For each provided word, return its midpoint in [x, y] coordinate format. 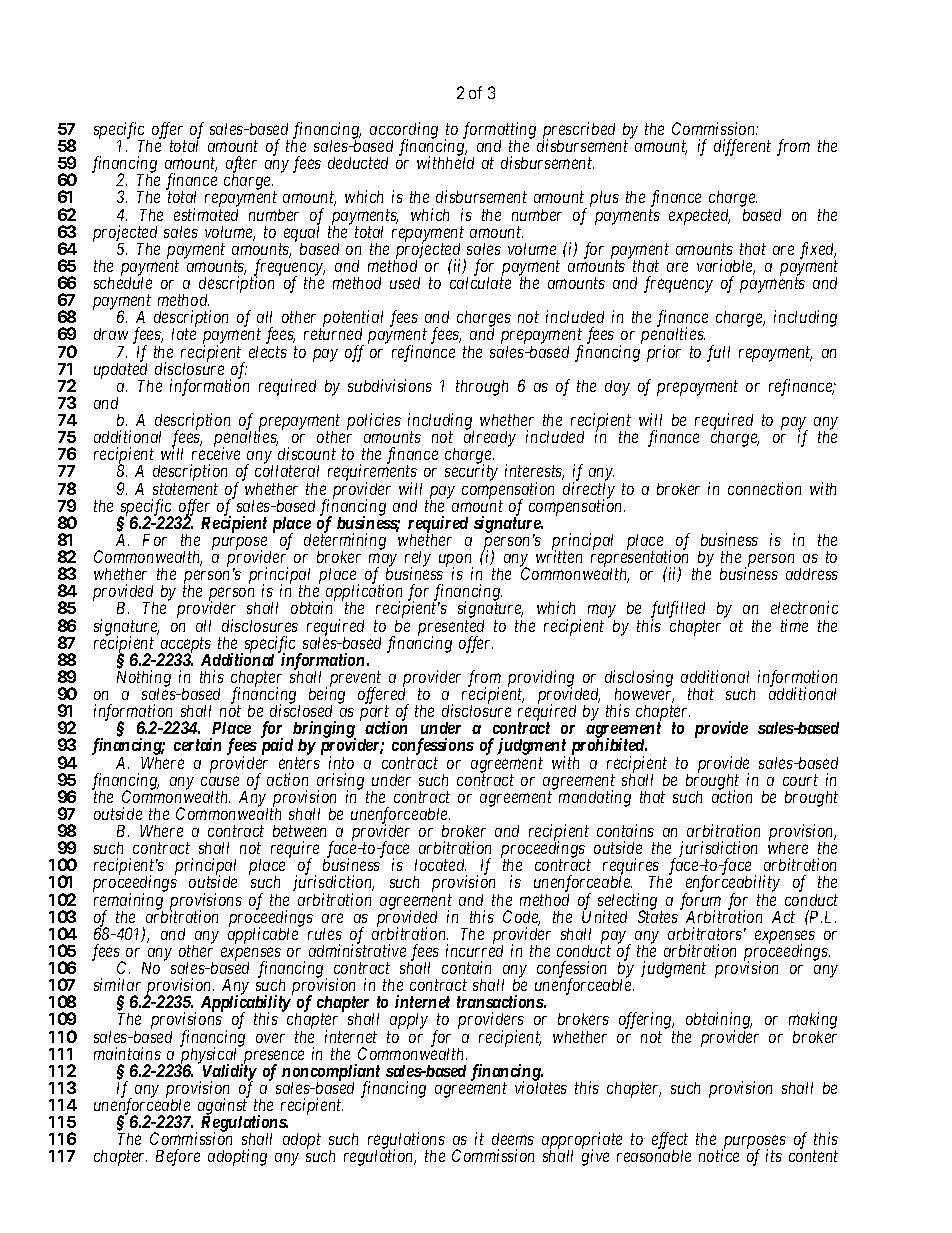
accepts [185, 646]
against [222, 1108]
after [241, 166]
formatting [499, 131]
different [742, 147]
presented [451, 629]
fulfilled [678, 611]
